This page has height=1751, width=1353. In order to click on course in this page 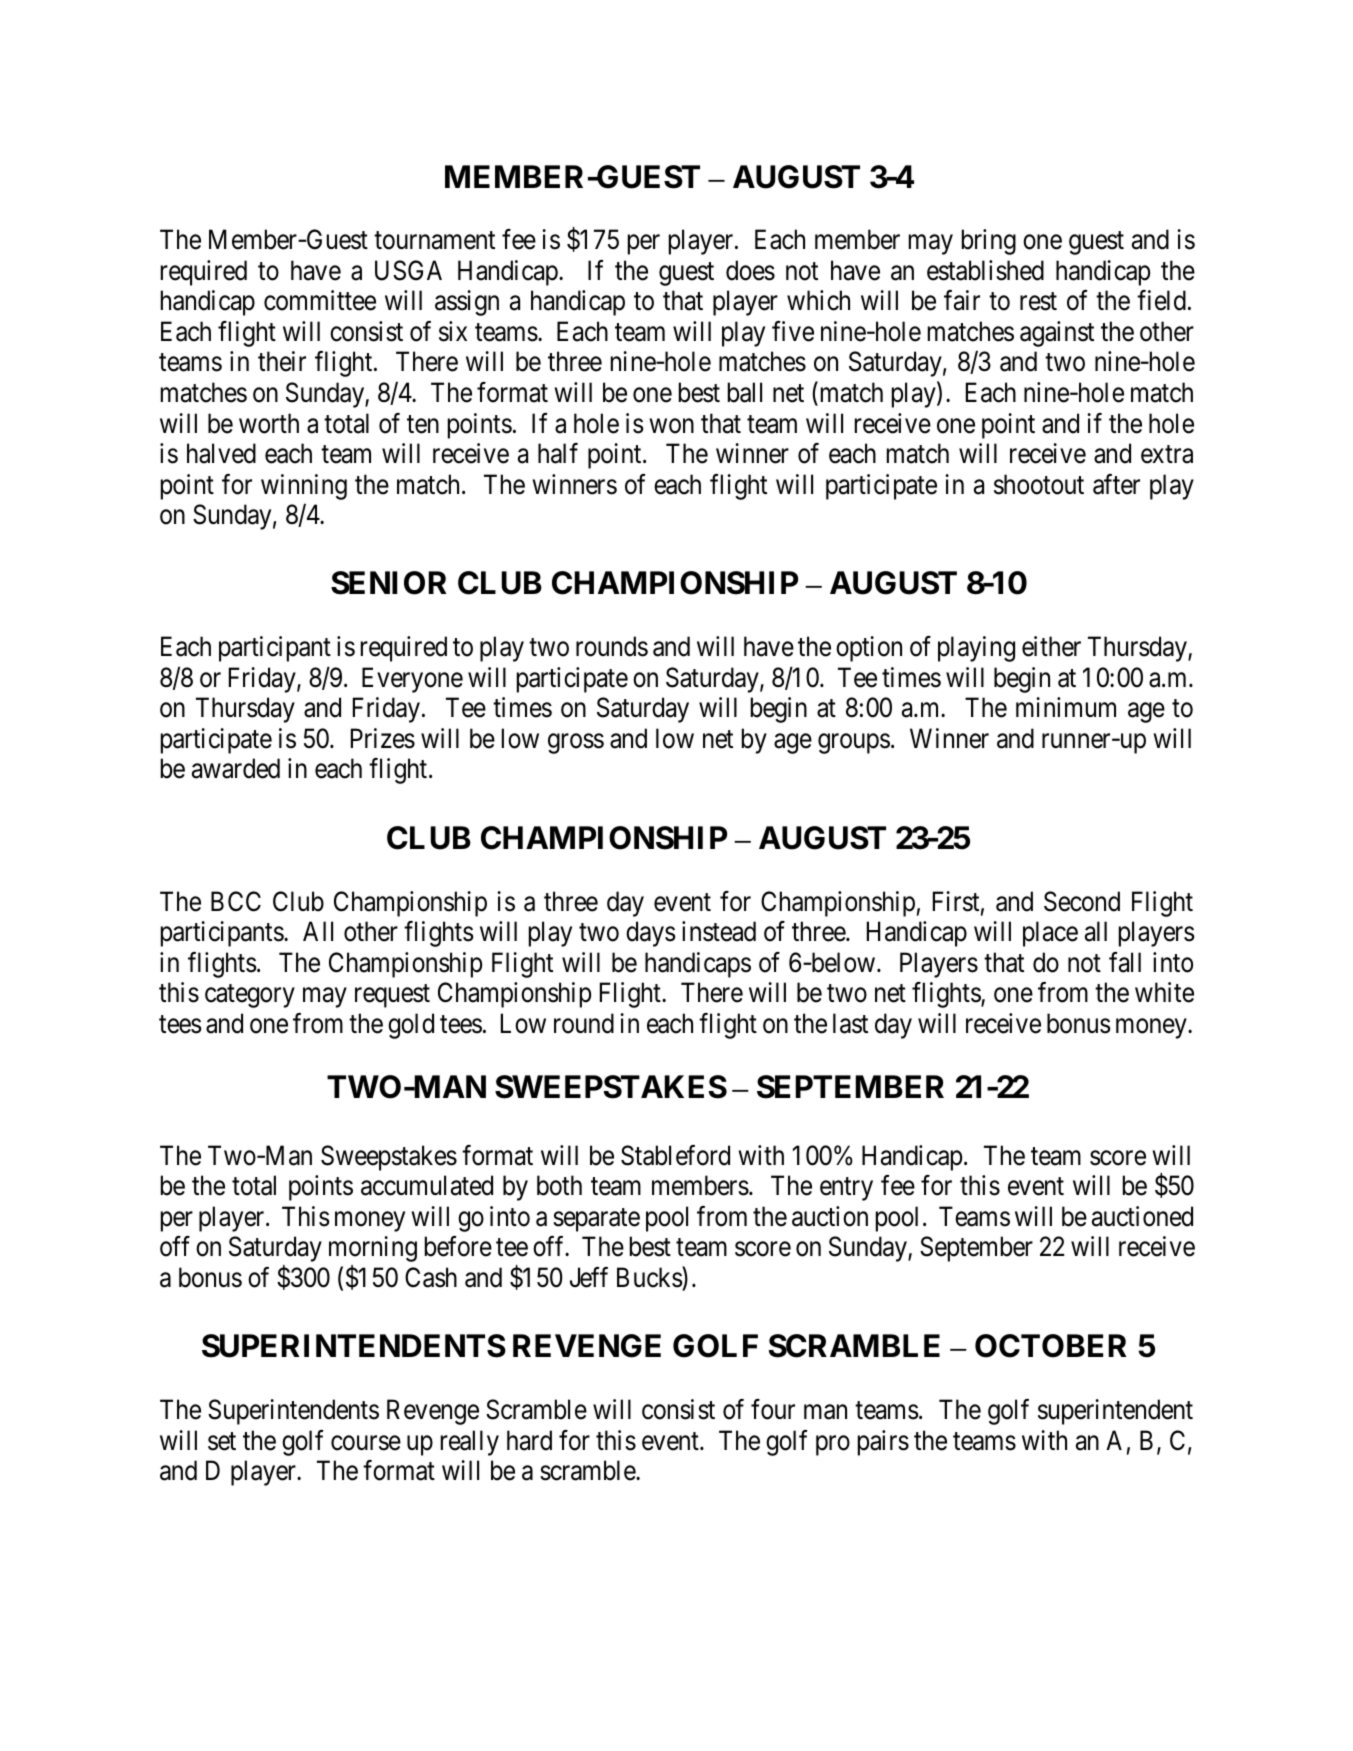, I will do `click(366, 1443)`.
